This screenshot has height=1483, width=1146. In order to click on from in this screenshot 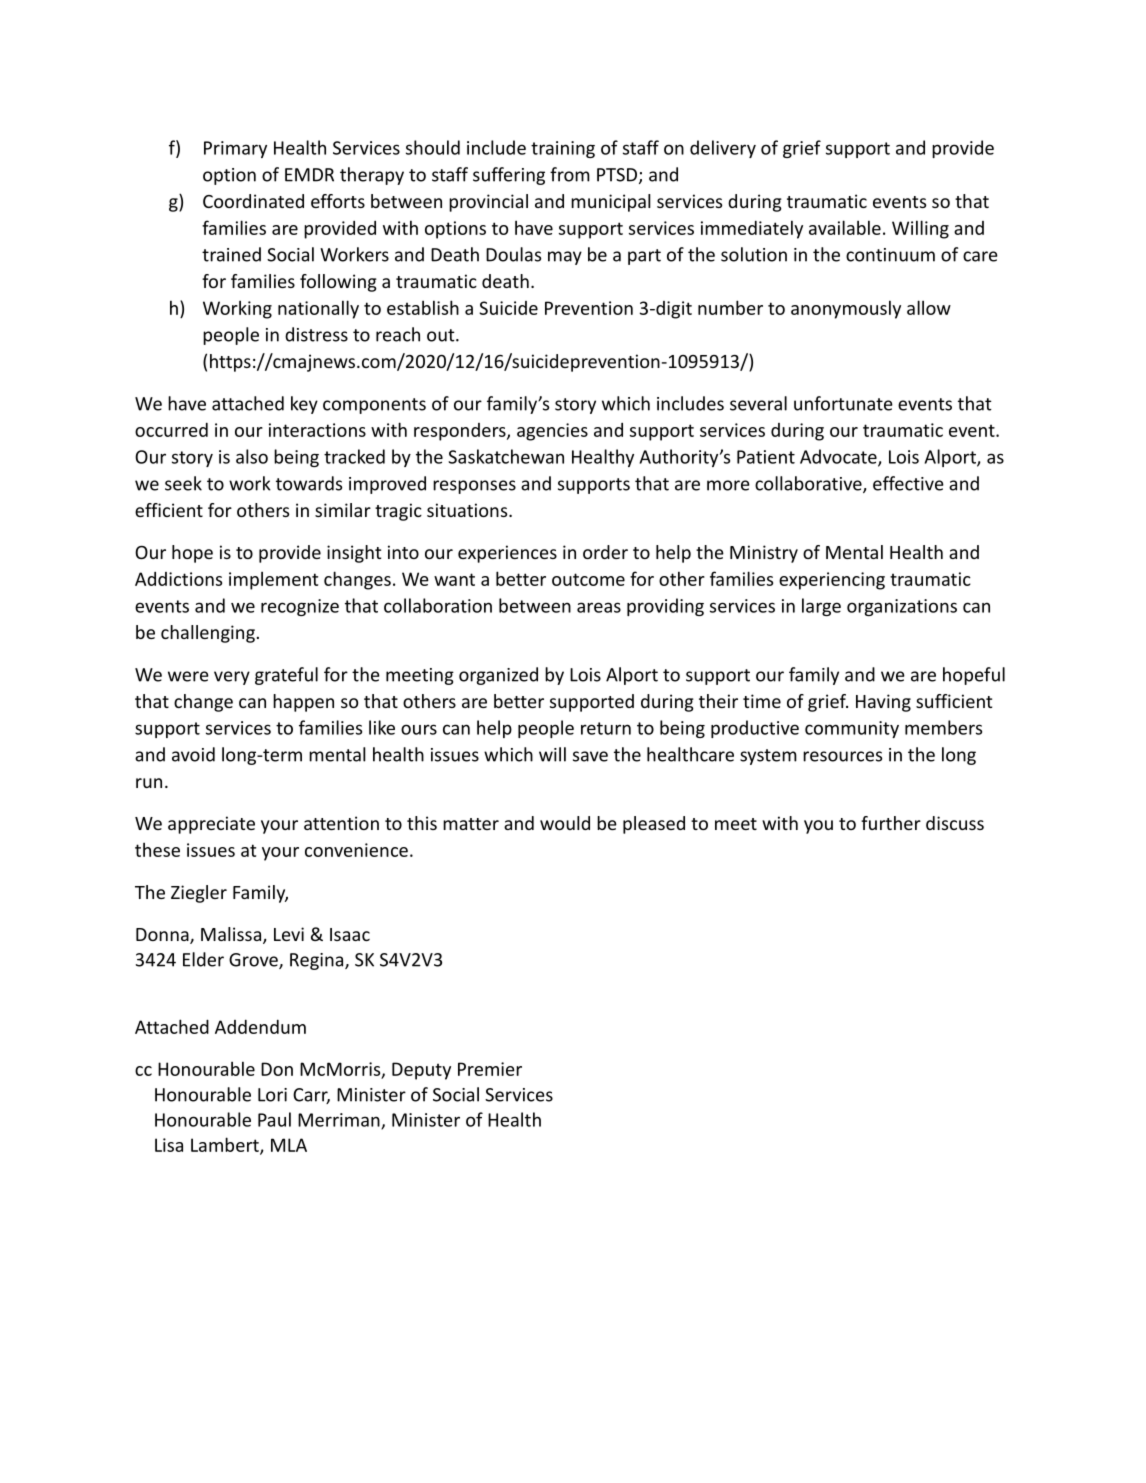, I will do `click(570, 174)`.
